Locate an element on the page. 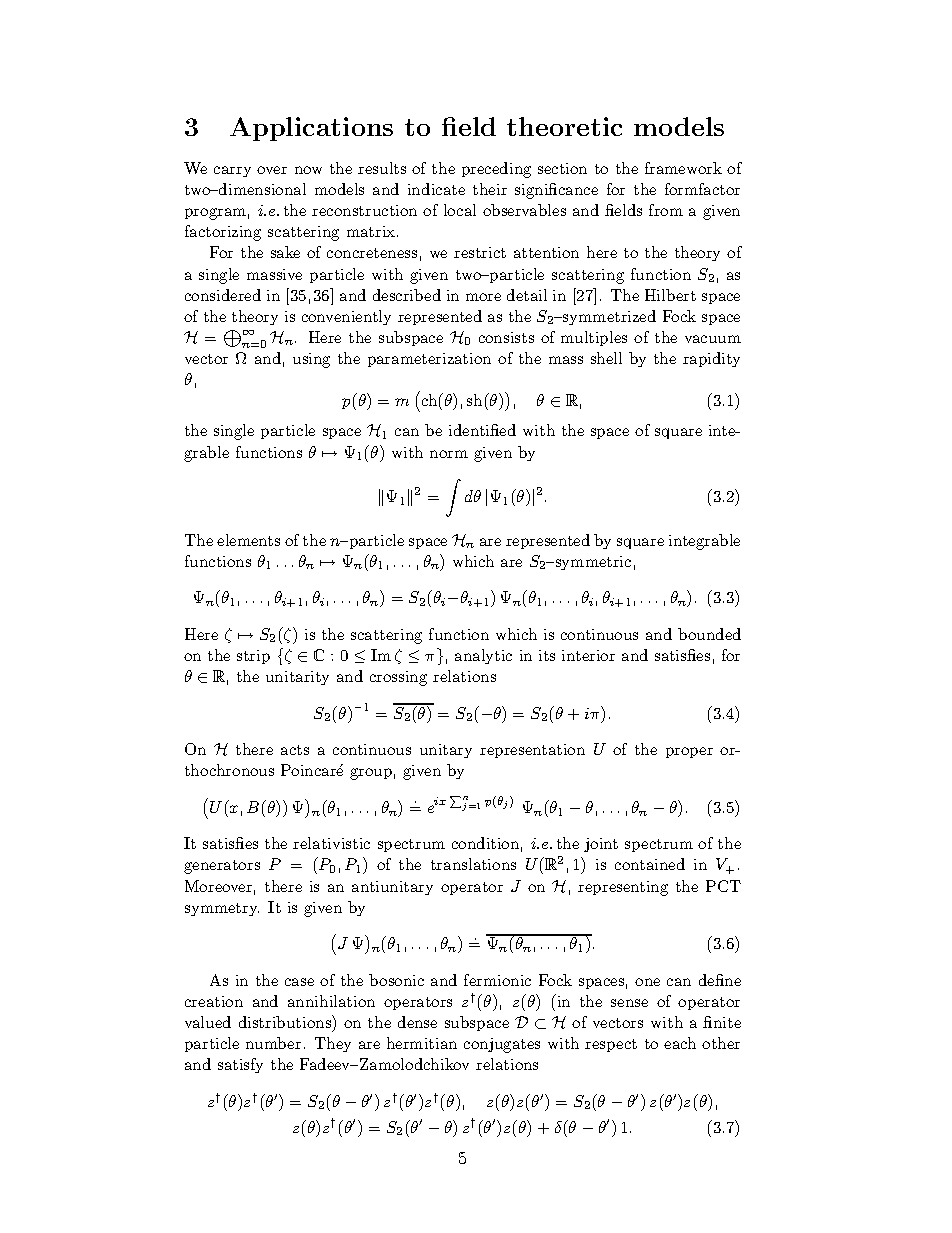 The height and width of the page is (1233, 952). preceding is located at coordinates (496, 170).
